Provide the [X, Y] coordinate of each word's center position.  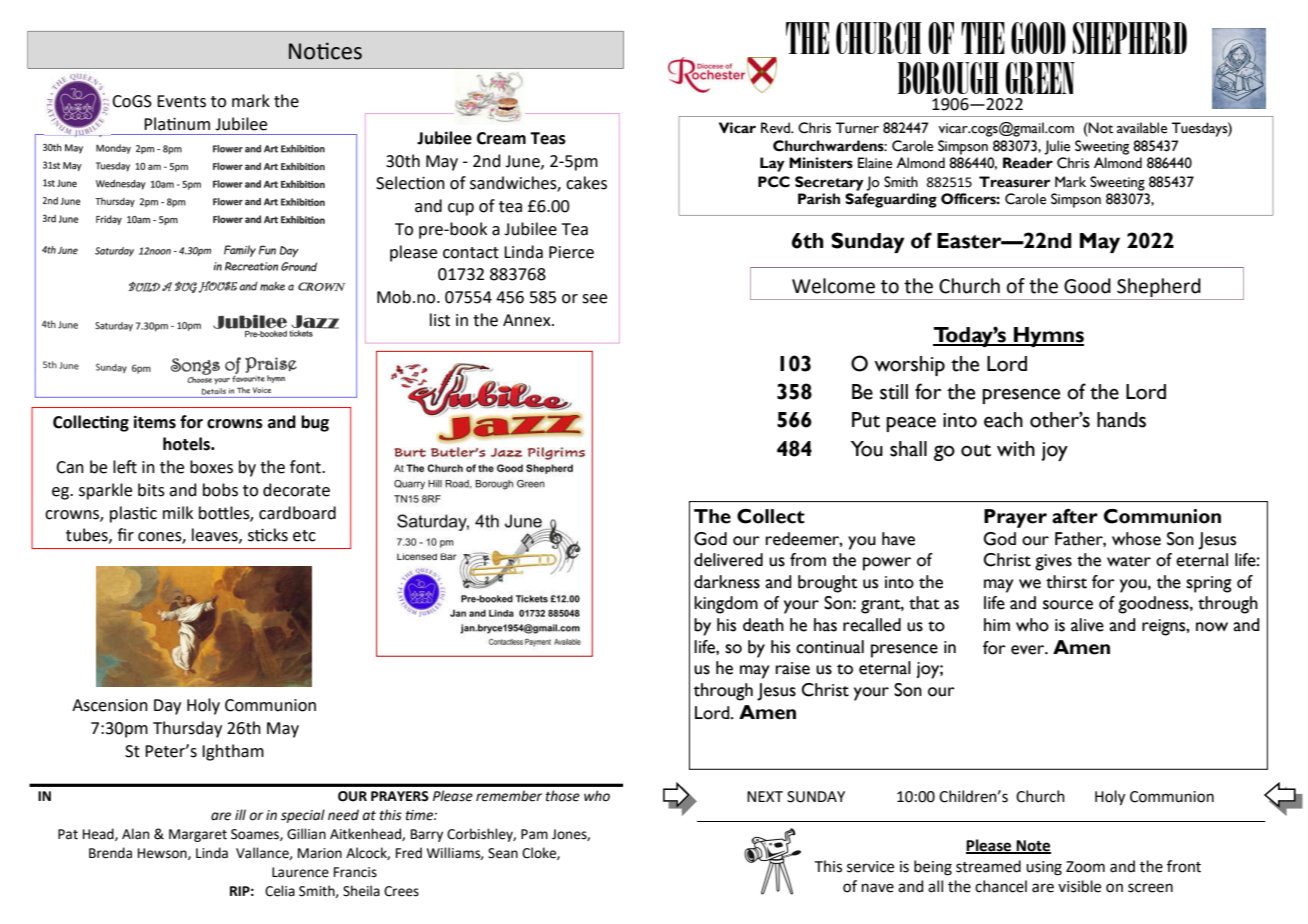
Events [181, 101]
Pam [534, 834]
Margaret [198, 835]
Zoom [1085, 867]
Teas [548, 138]
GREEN [1040, 78]
